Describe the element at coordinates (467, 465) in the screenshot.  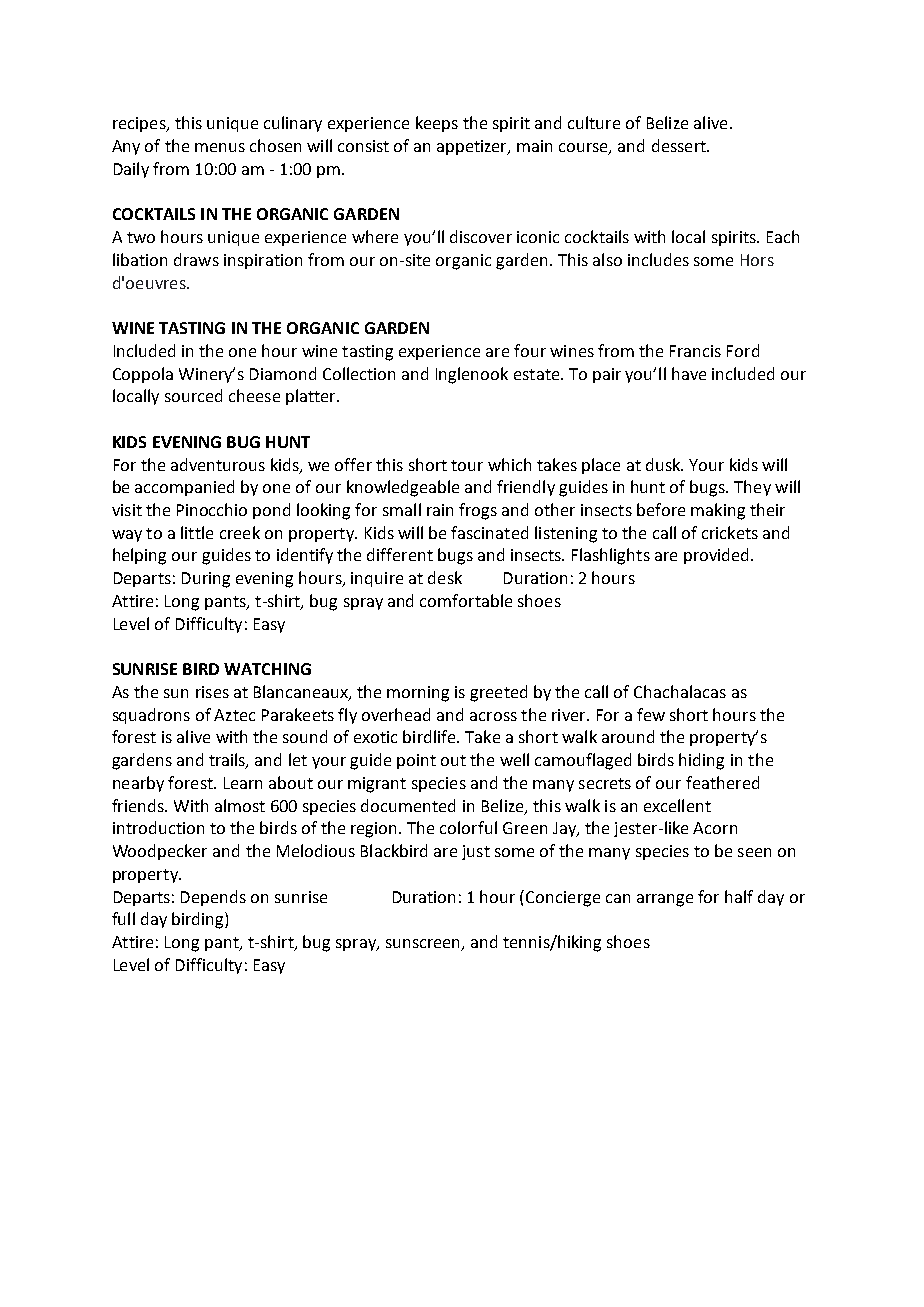
I see `tour` at that location.
